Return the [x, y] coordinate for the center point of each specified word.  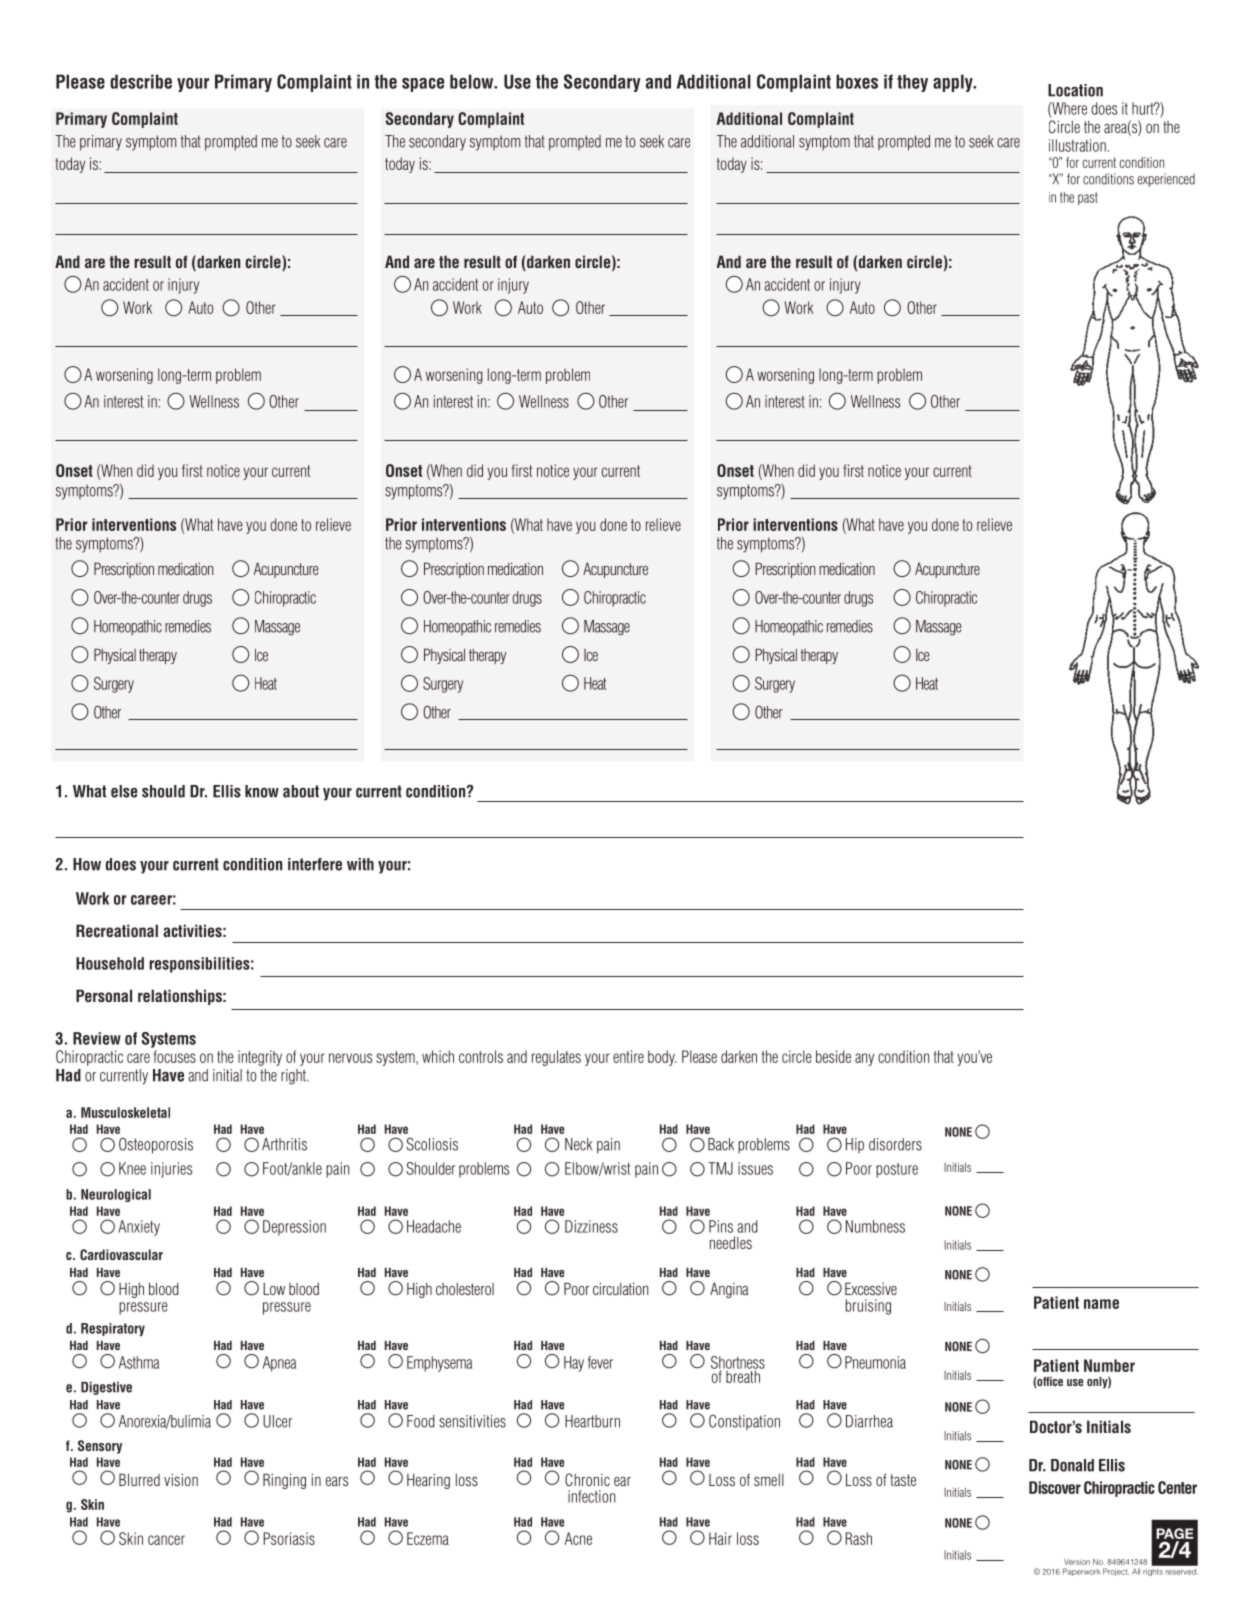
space [423, 85]
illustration [1078, 145]
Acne [578, 1538]
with [360, 864]
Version [1077, 1562]
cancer [166, 1540]
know [262, 791]
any [864, 1059]
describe [141, 81]
